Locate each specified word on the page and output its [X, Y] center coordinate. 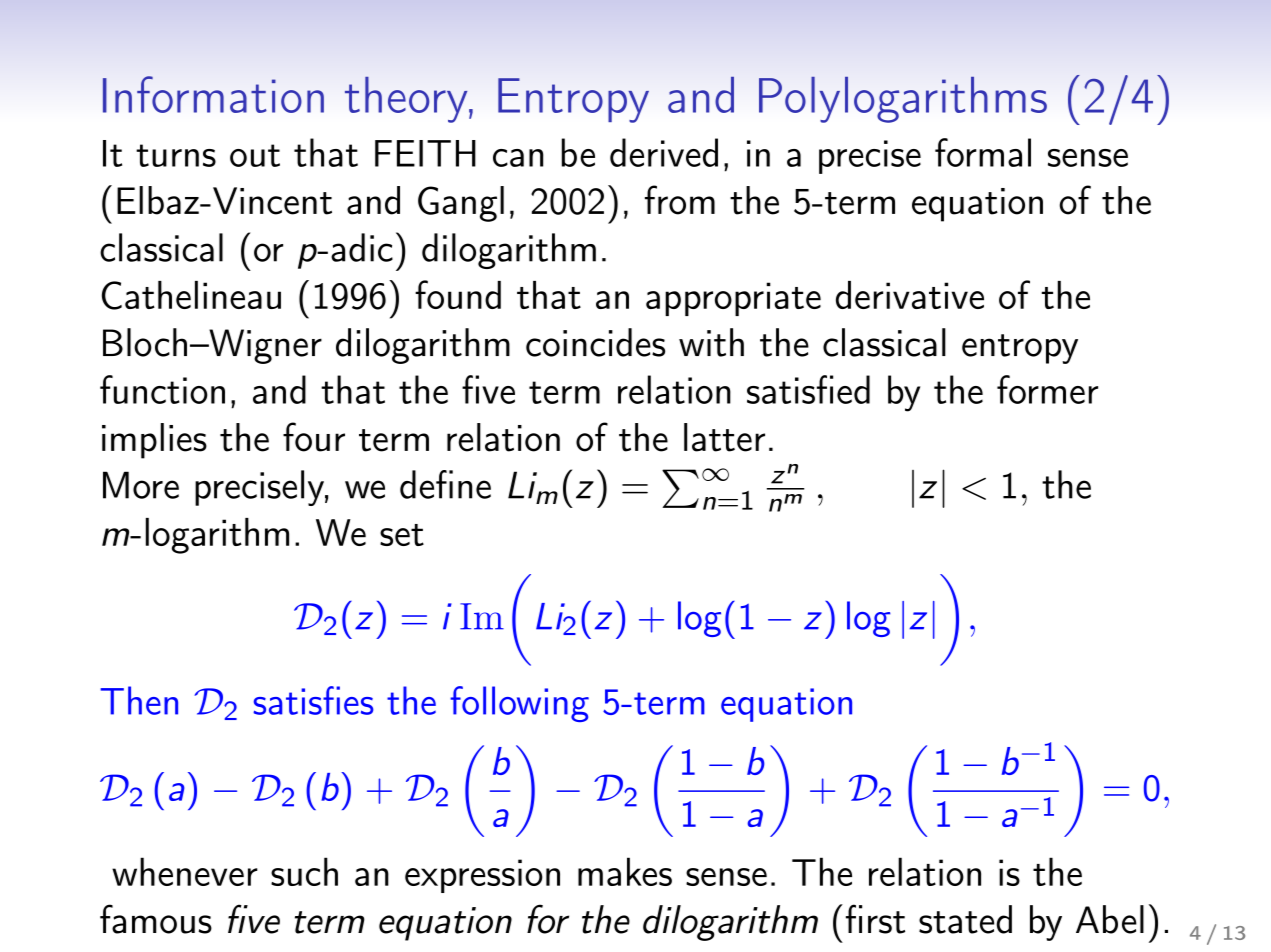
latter [724, 437]
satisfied [808, 389]
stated [965, 919]
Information [213, 94]
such [304, 871]
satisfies [313, 700]
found [458, 294]
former [1047, 389]
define [445, 484]
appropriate [733, 299]
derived [664, 152]
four [314, 437]
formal [983, 152]
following [519, 704]
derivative [910, 295]
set [402, 535]
